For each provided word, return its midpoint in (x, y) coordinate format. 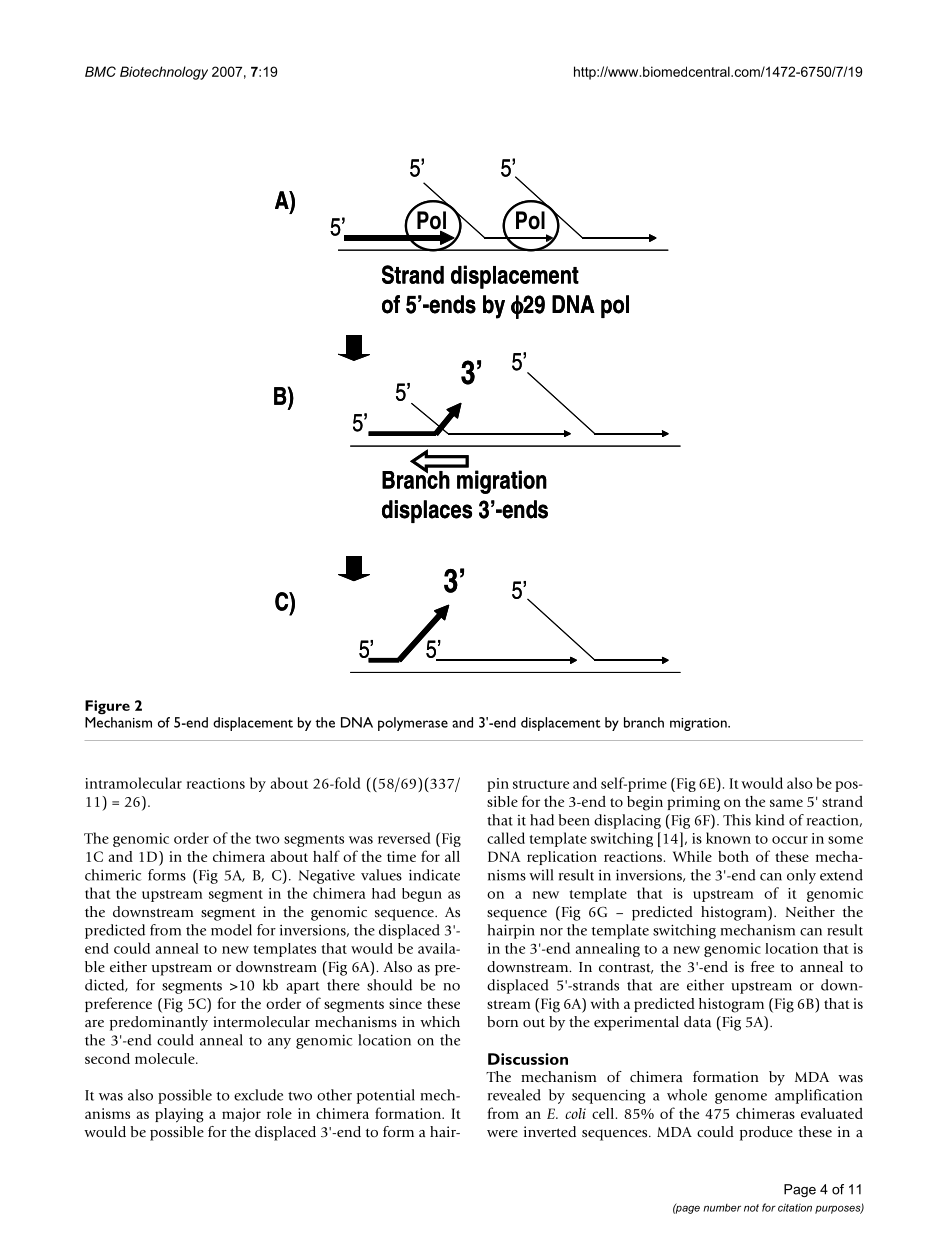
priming (693, 803)
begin (645, 803)
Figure (107, 707)
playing (179, 1115)
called (506, 838)
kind (770, 820)
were (502, 1133)
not (751, 1208)
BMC (100, 71)
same (786, 803)
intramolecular (133, 783)
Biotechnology (164, 73)
